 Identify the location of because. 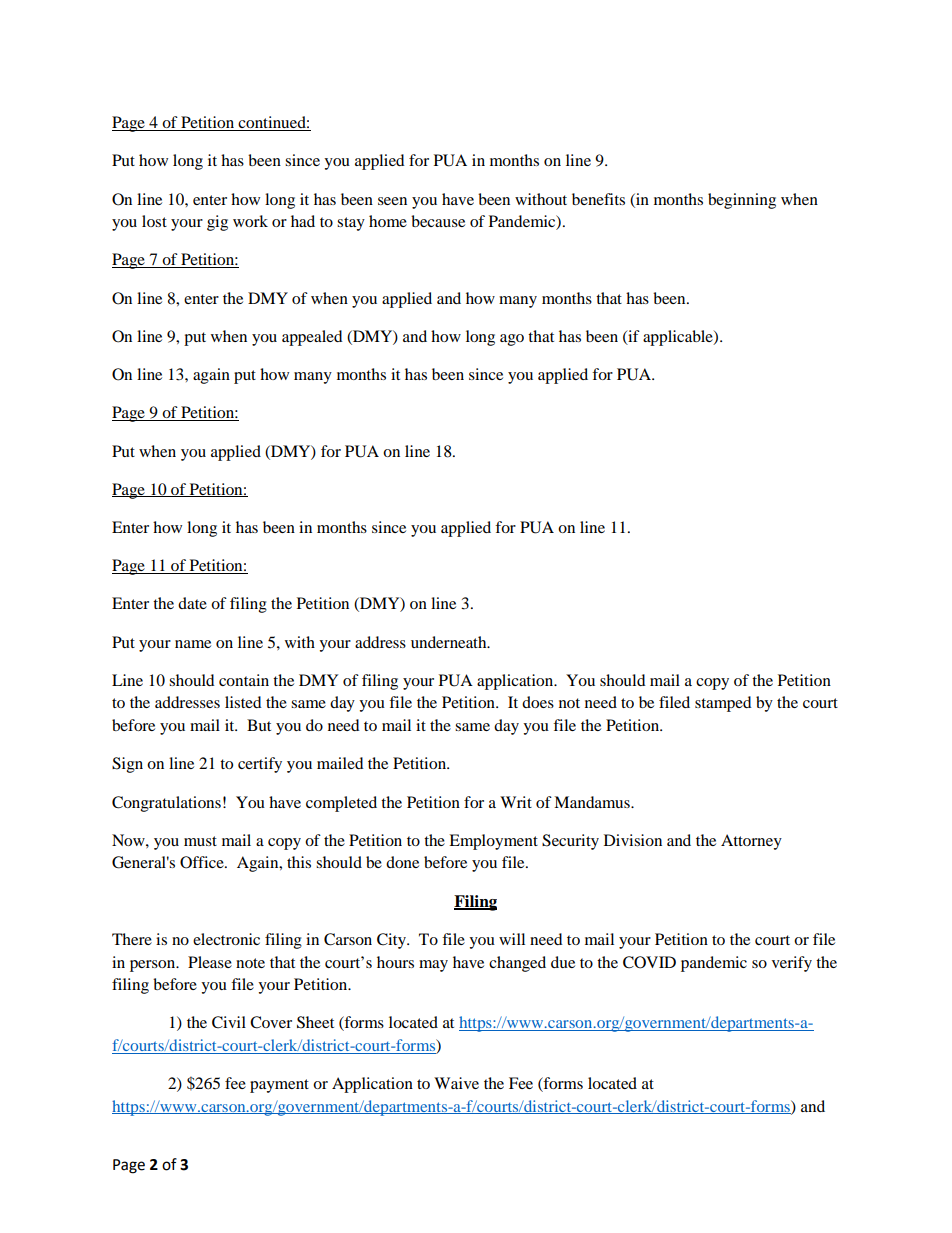
(438, 221).
